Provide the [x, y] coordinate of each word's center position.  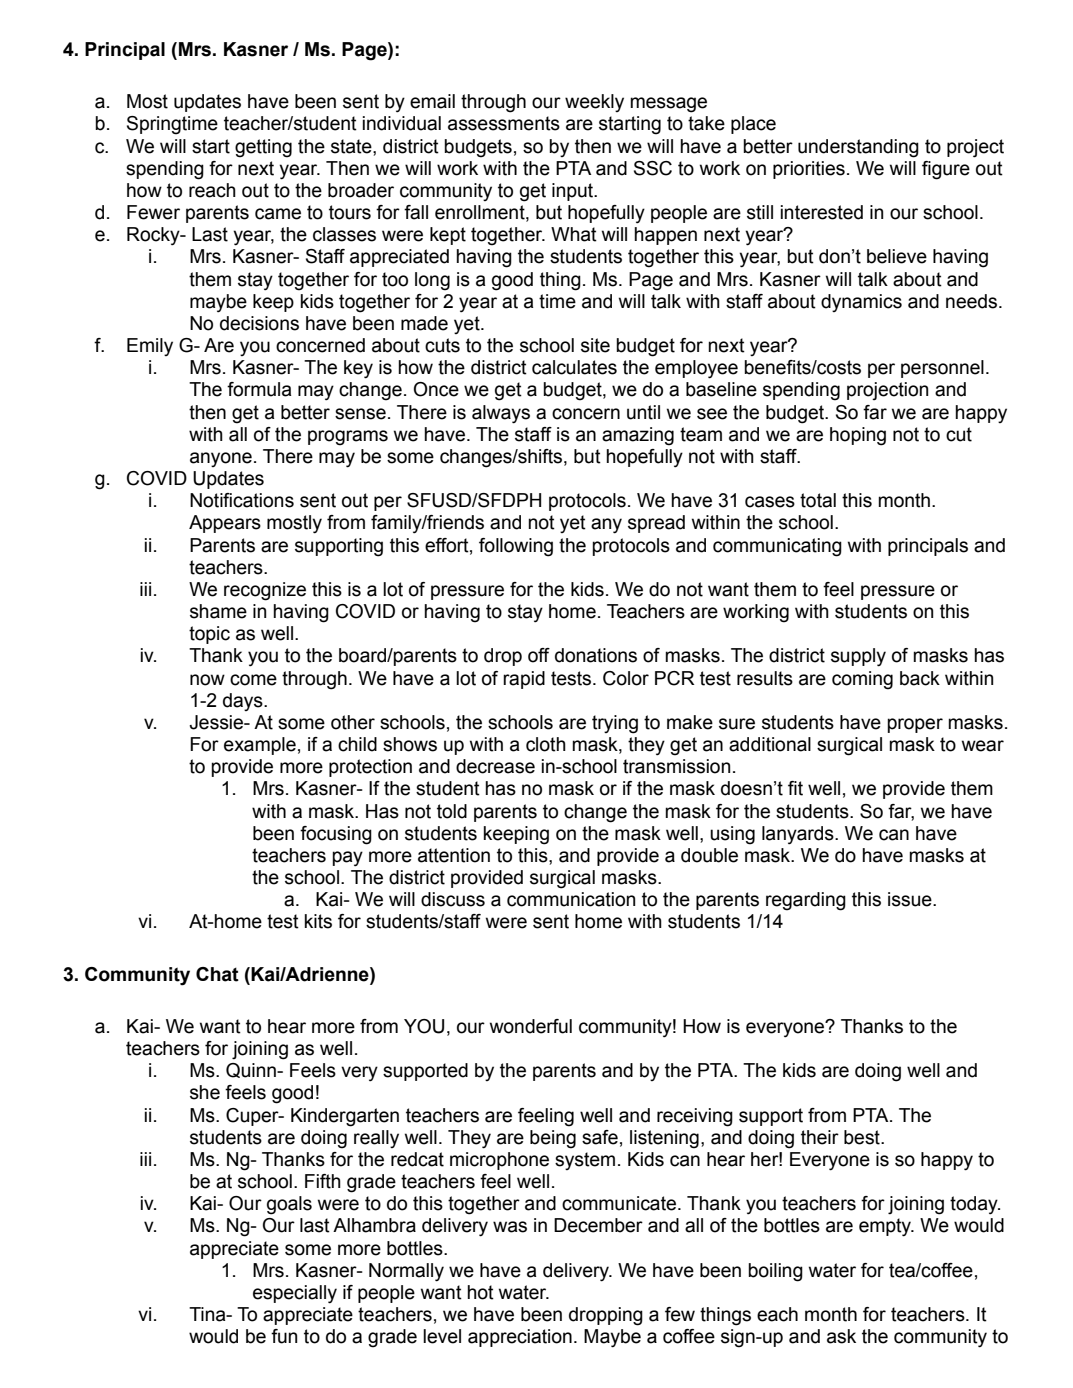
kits [318, 921]
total [818, 500]
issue [911, 899]
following [516, 547]
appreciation [520, 1338]
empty [886, 1227]
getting [263, 148]
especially [295, 1294]
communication [571, 899]
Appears [225, 524]
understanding [858, 148]
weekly [594, 103]
